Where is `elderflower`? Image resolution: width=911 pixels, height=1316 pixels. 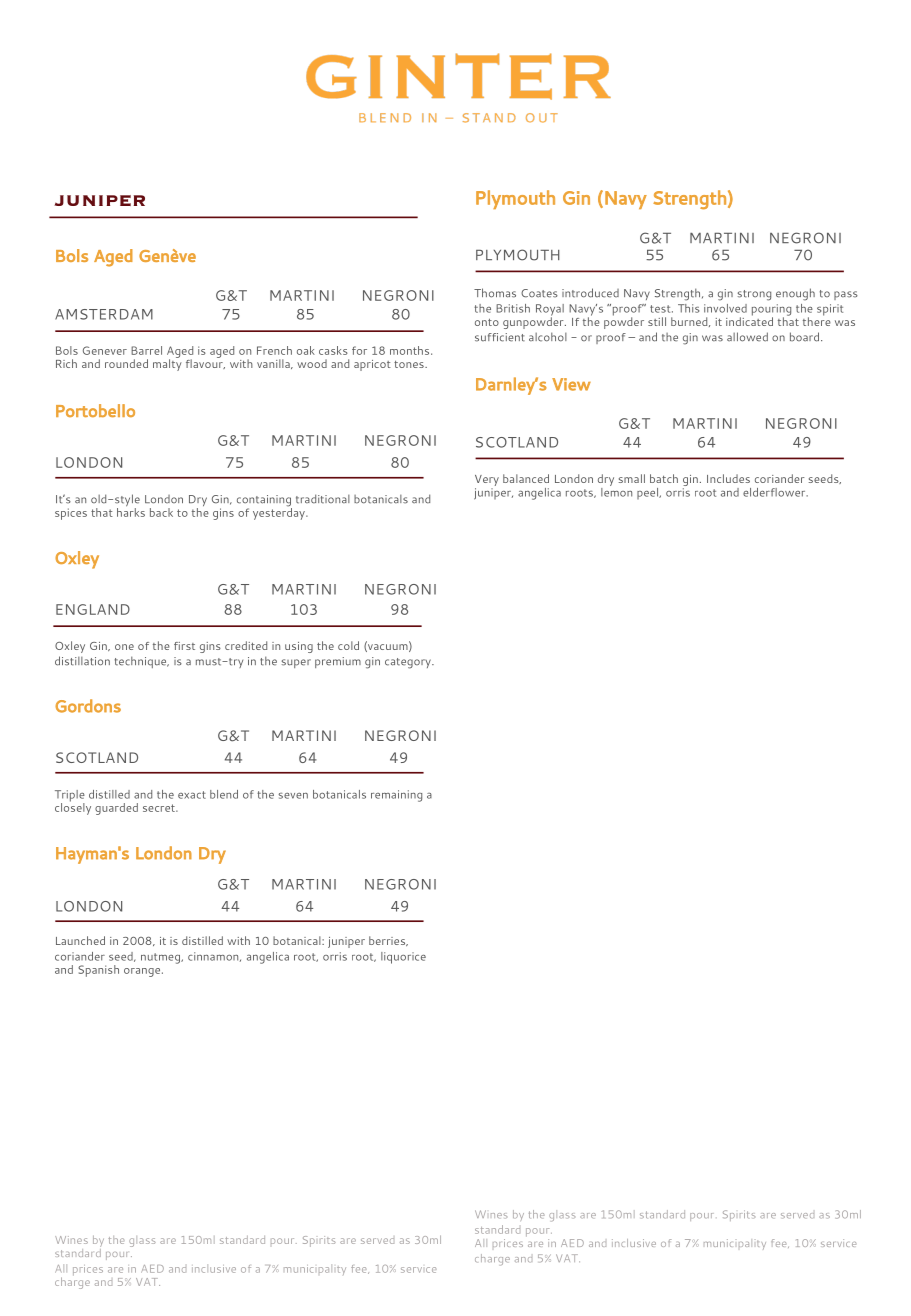 elderflower is located at coordinates (775, 492).
